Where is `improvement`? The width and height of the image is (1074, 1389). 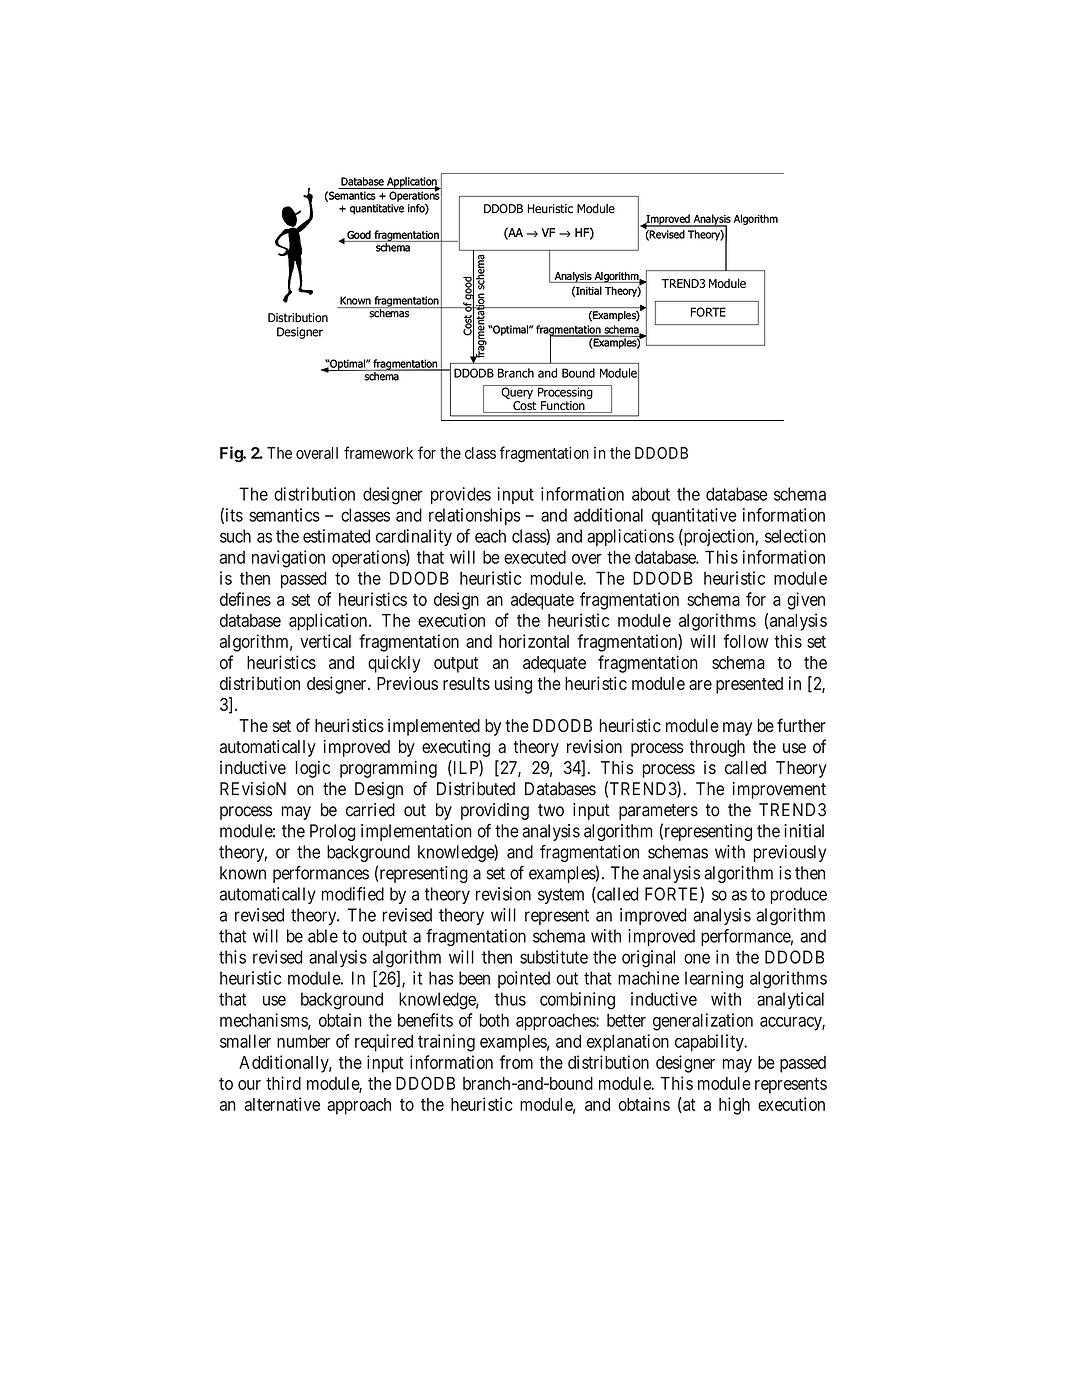
improvement is located at coordinates (779, 790).
